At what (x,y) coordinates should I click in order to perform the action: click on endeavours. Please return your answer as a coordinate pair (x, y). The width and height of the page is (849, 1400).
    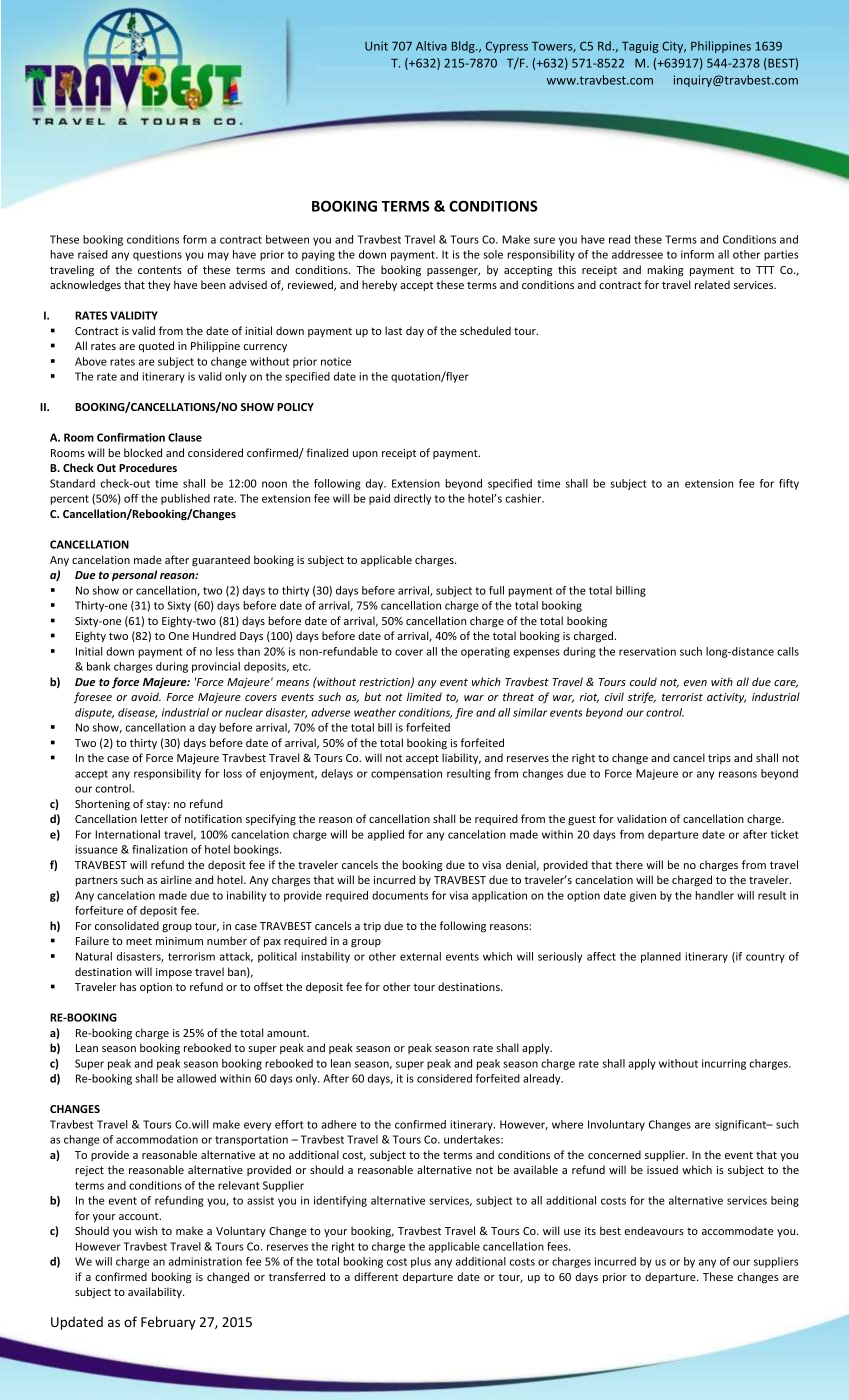
    Looking at the image, I should click on (654, 1230).
